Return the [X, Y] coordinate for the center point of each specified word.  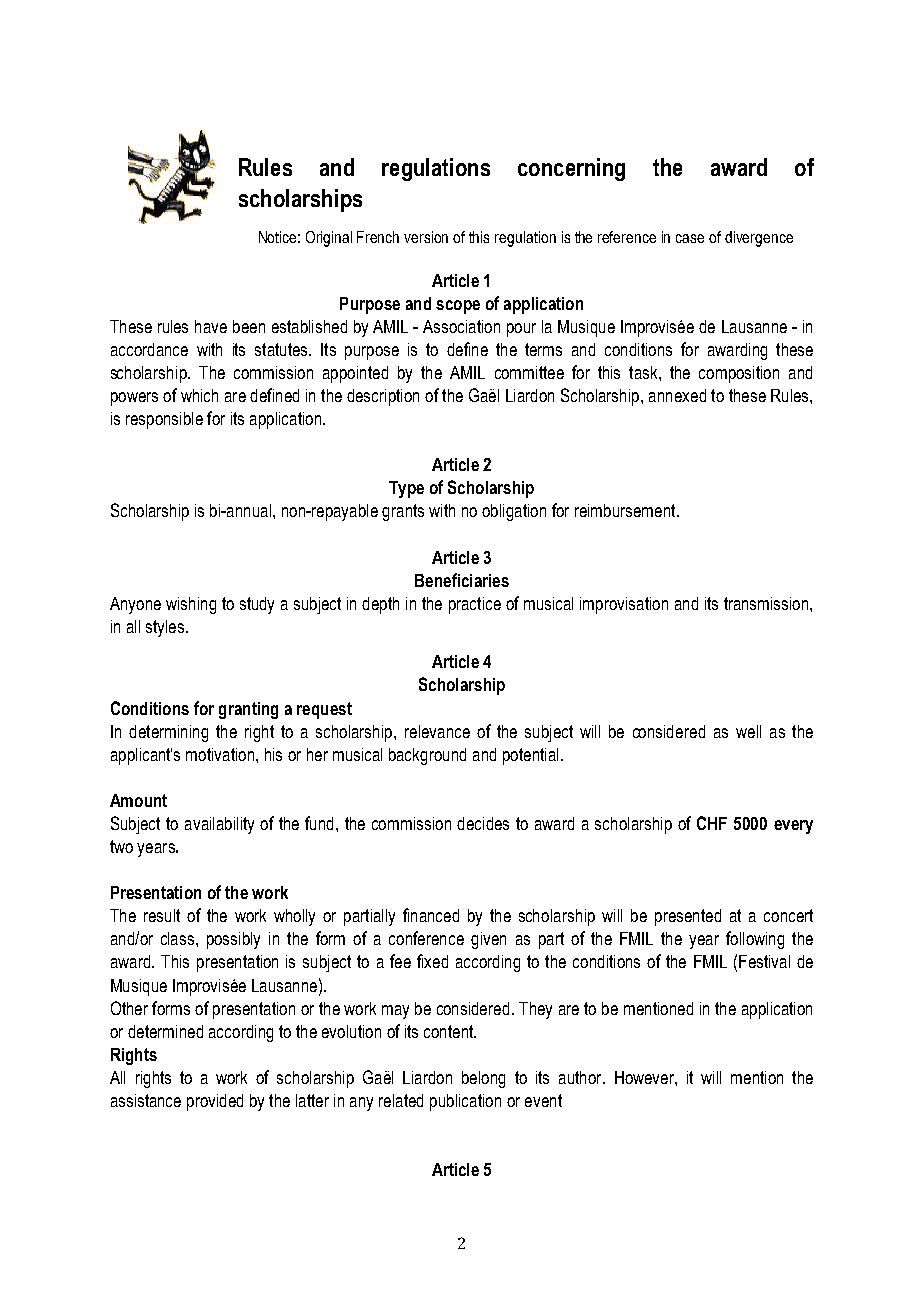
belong [483, 1079]
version [426, 237]
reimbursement [626, 510]
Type [406, 489]
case [690, 238]
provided [215, 1102]
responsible [164, 420]
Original [329, 239]
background [427, 756]
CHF [712, 823]
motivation [221, 754]
